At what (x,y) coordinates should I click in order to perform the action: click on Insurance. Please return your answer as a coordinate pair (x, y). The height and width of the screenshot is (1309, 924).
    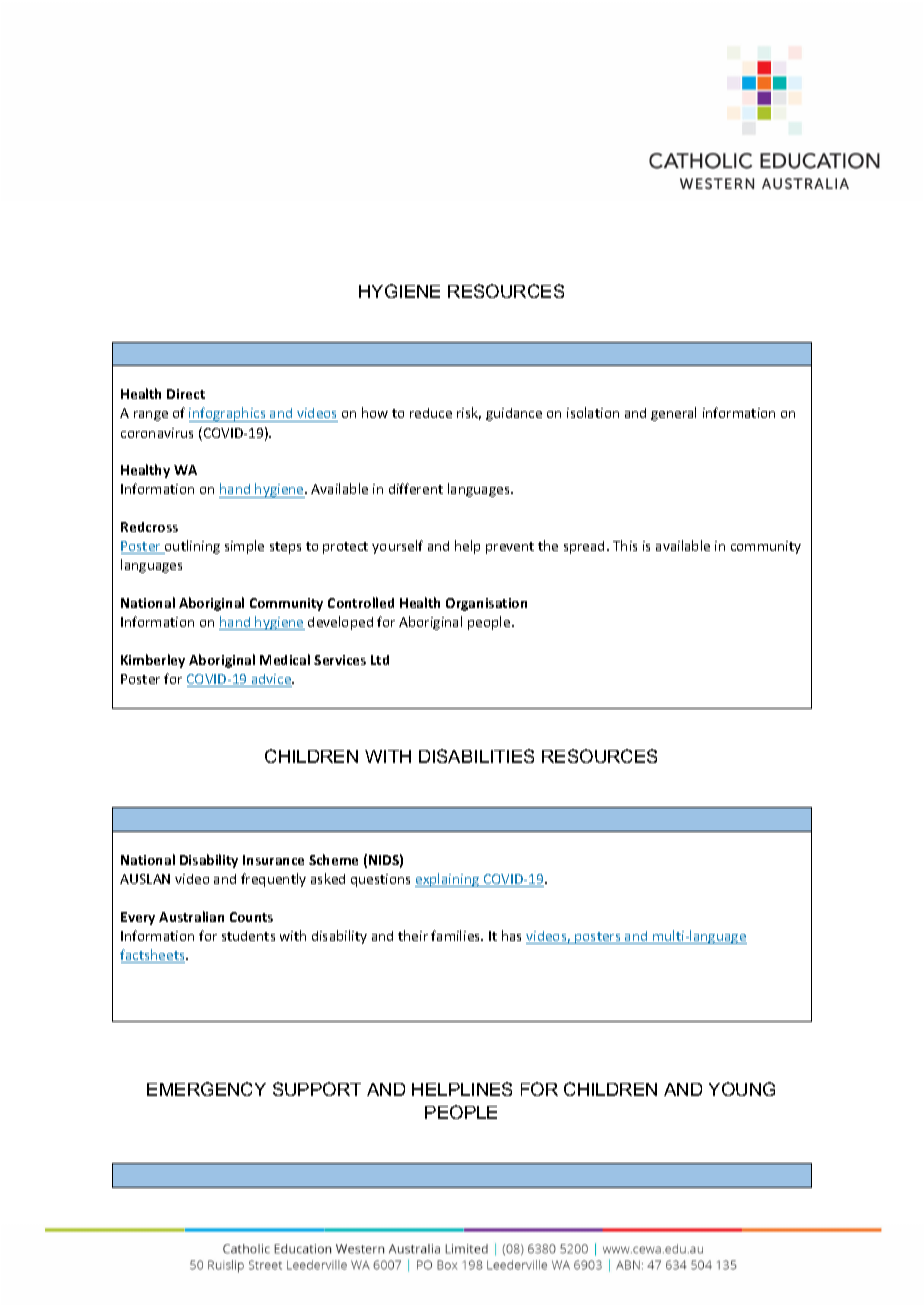
    Looking at the image, I should click on (273, 860).
